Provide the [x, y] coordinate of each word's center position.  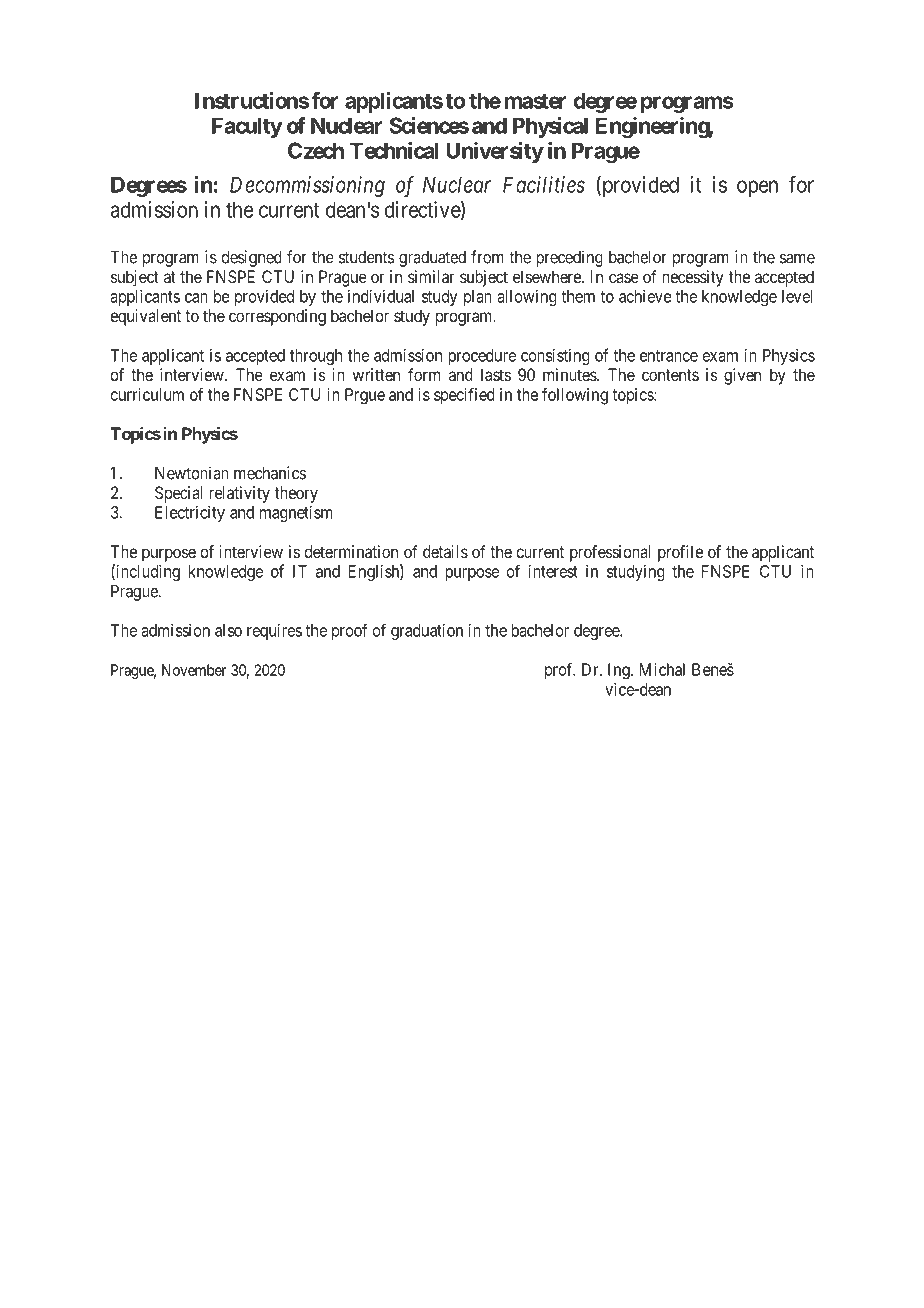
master [536, 101]
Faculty [247, 127]
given [742, 376]
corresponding [277, 317]
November [194, 670]
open [757, 188]
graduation [427, 632]
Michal [662, 669]
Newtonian [192, 473]
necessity [693, 278]
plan [478, 298]
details [445, 551]
